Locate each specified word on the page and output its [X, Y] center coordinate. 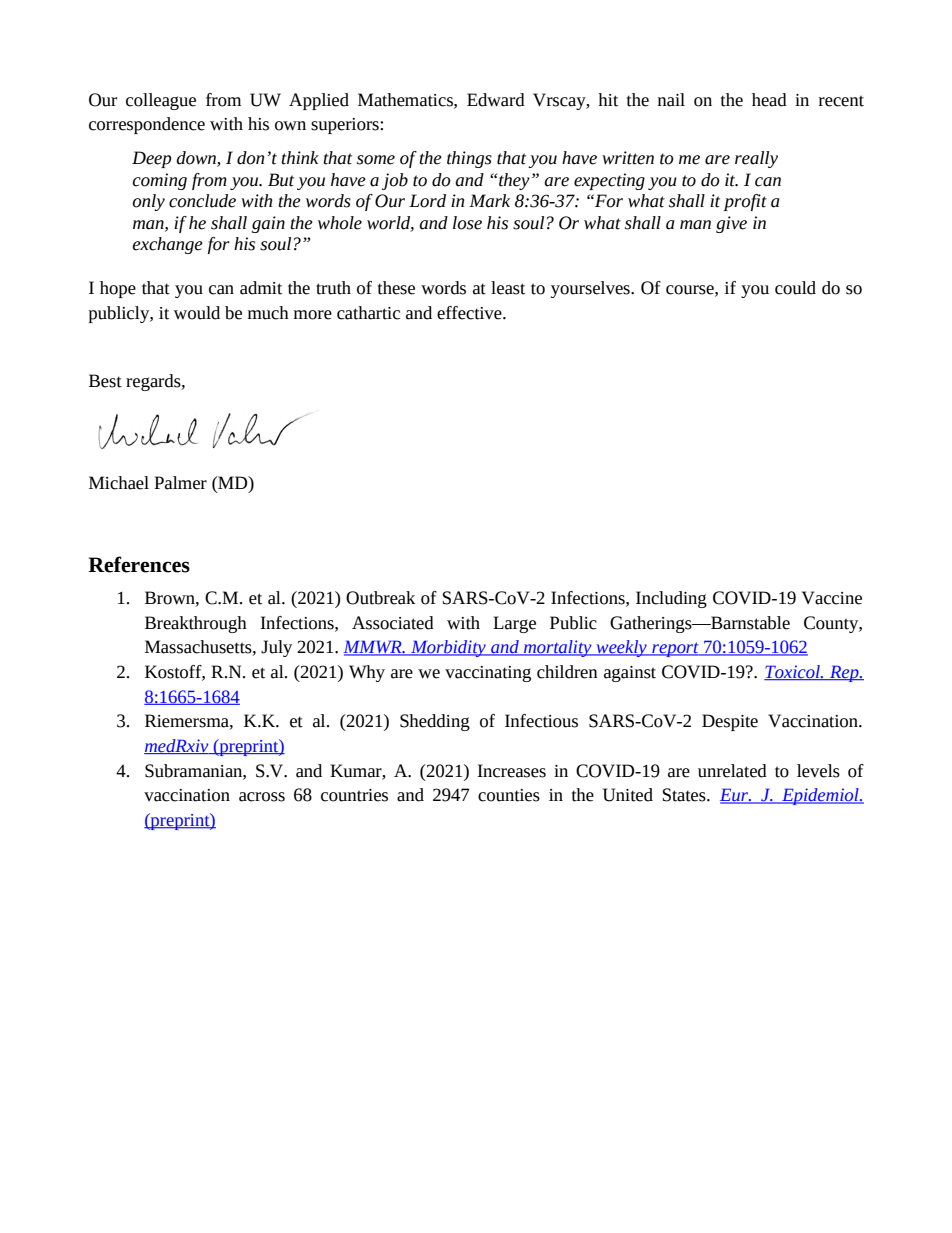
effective [470, 313]
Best [105, 381]
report [675, 649]
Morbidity [448, 648]
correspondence [147, 125]
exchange [168, 245]
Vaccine [832, 598]
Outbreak [380, 598]
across [262, 797]
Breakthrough [196, 624]
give [731, 224]
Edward [496, 100]
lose [467, 223]
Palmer [180, 483]
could [795, 288]
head [769, 100]
